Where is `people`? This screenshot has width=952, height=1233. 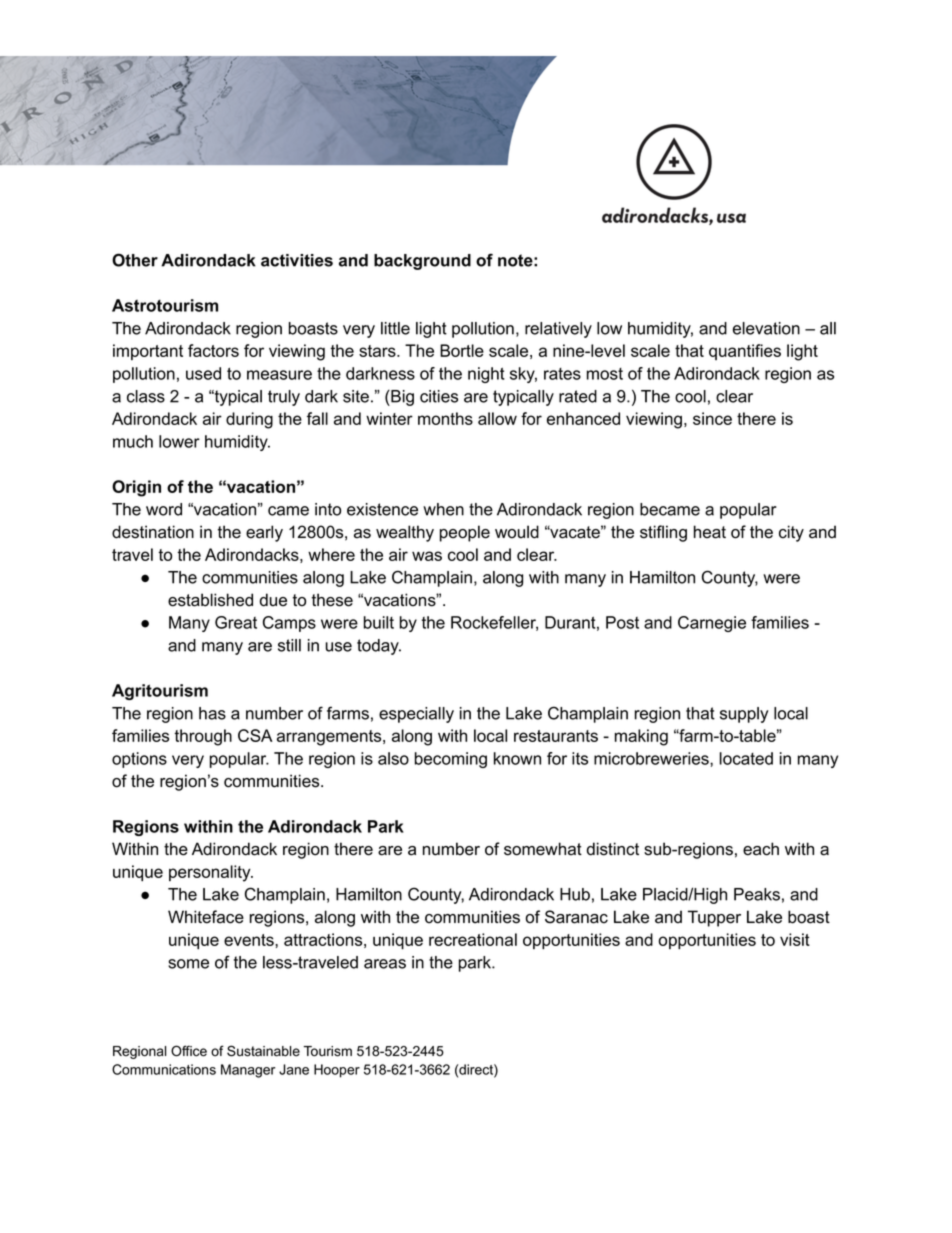 people is located at coordinates (465, 533).
